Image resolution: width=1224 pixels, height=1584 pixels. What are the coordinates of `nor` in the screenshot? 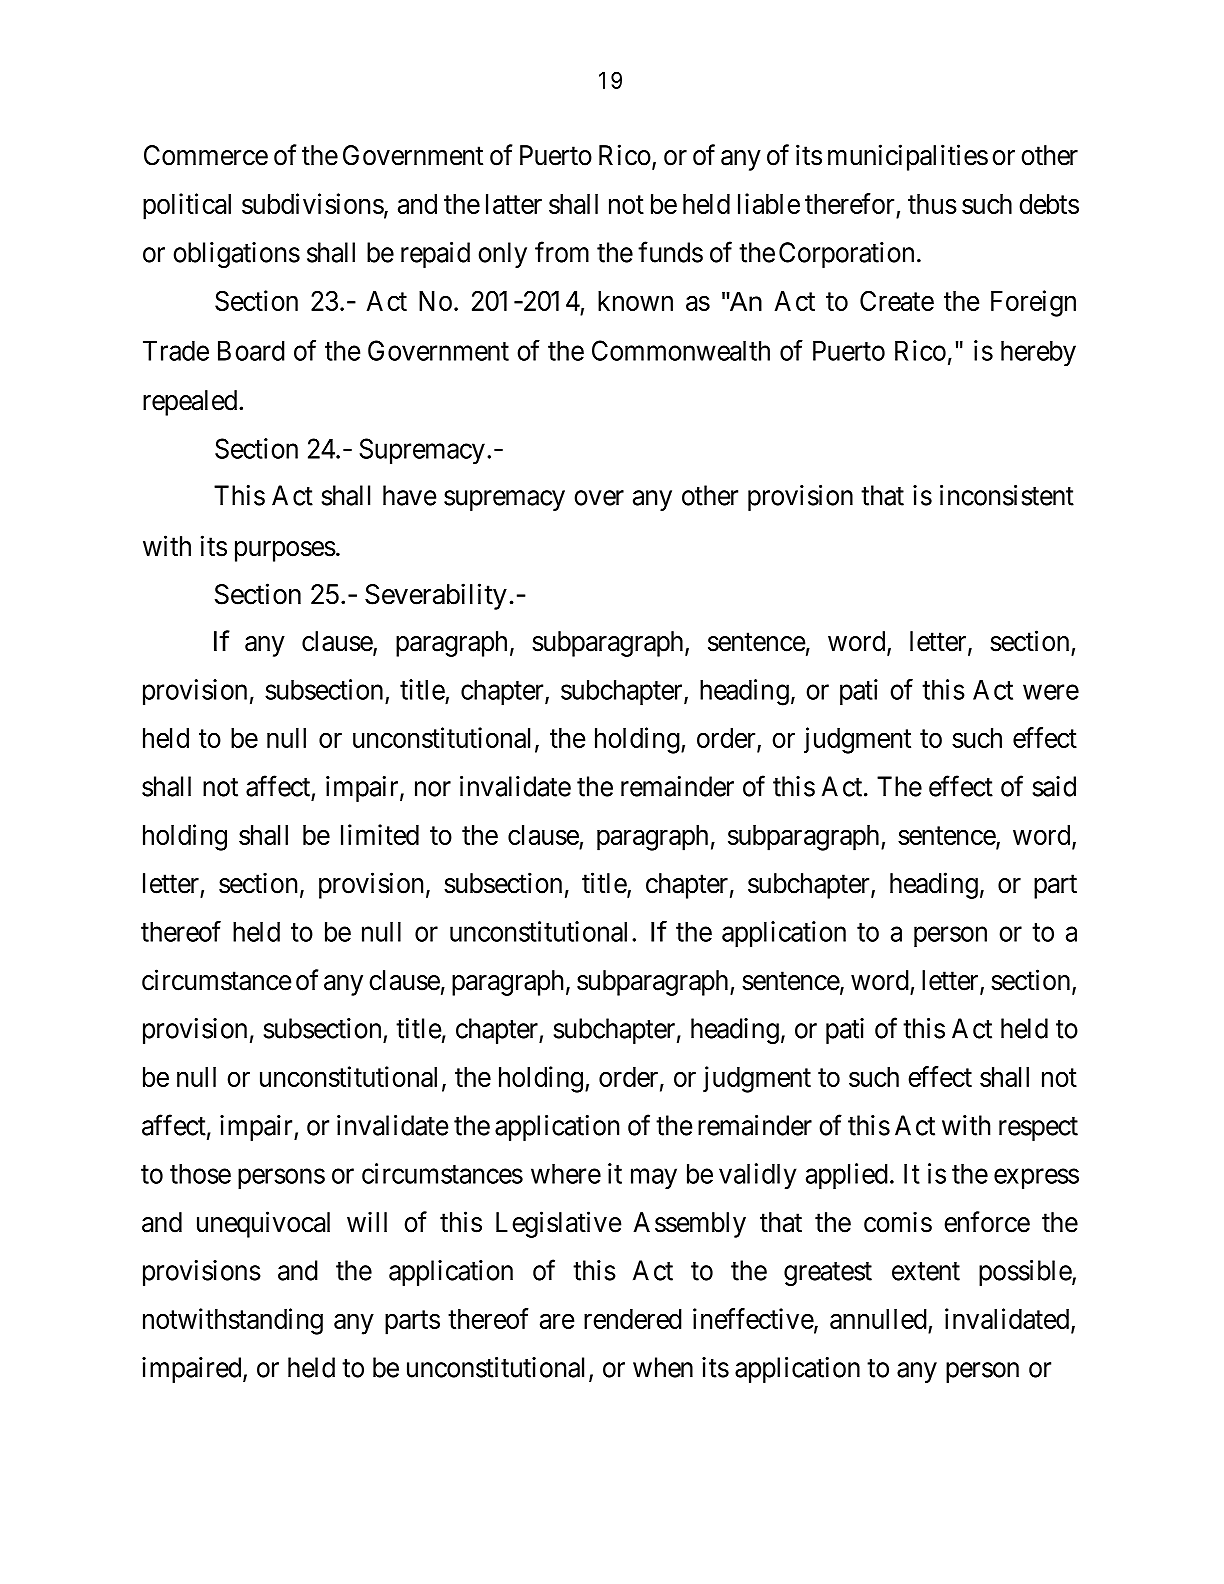 It's located at (433, 789).
